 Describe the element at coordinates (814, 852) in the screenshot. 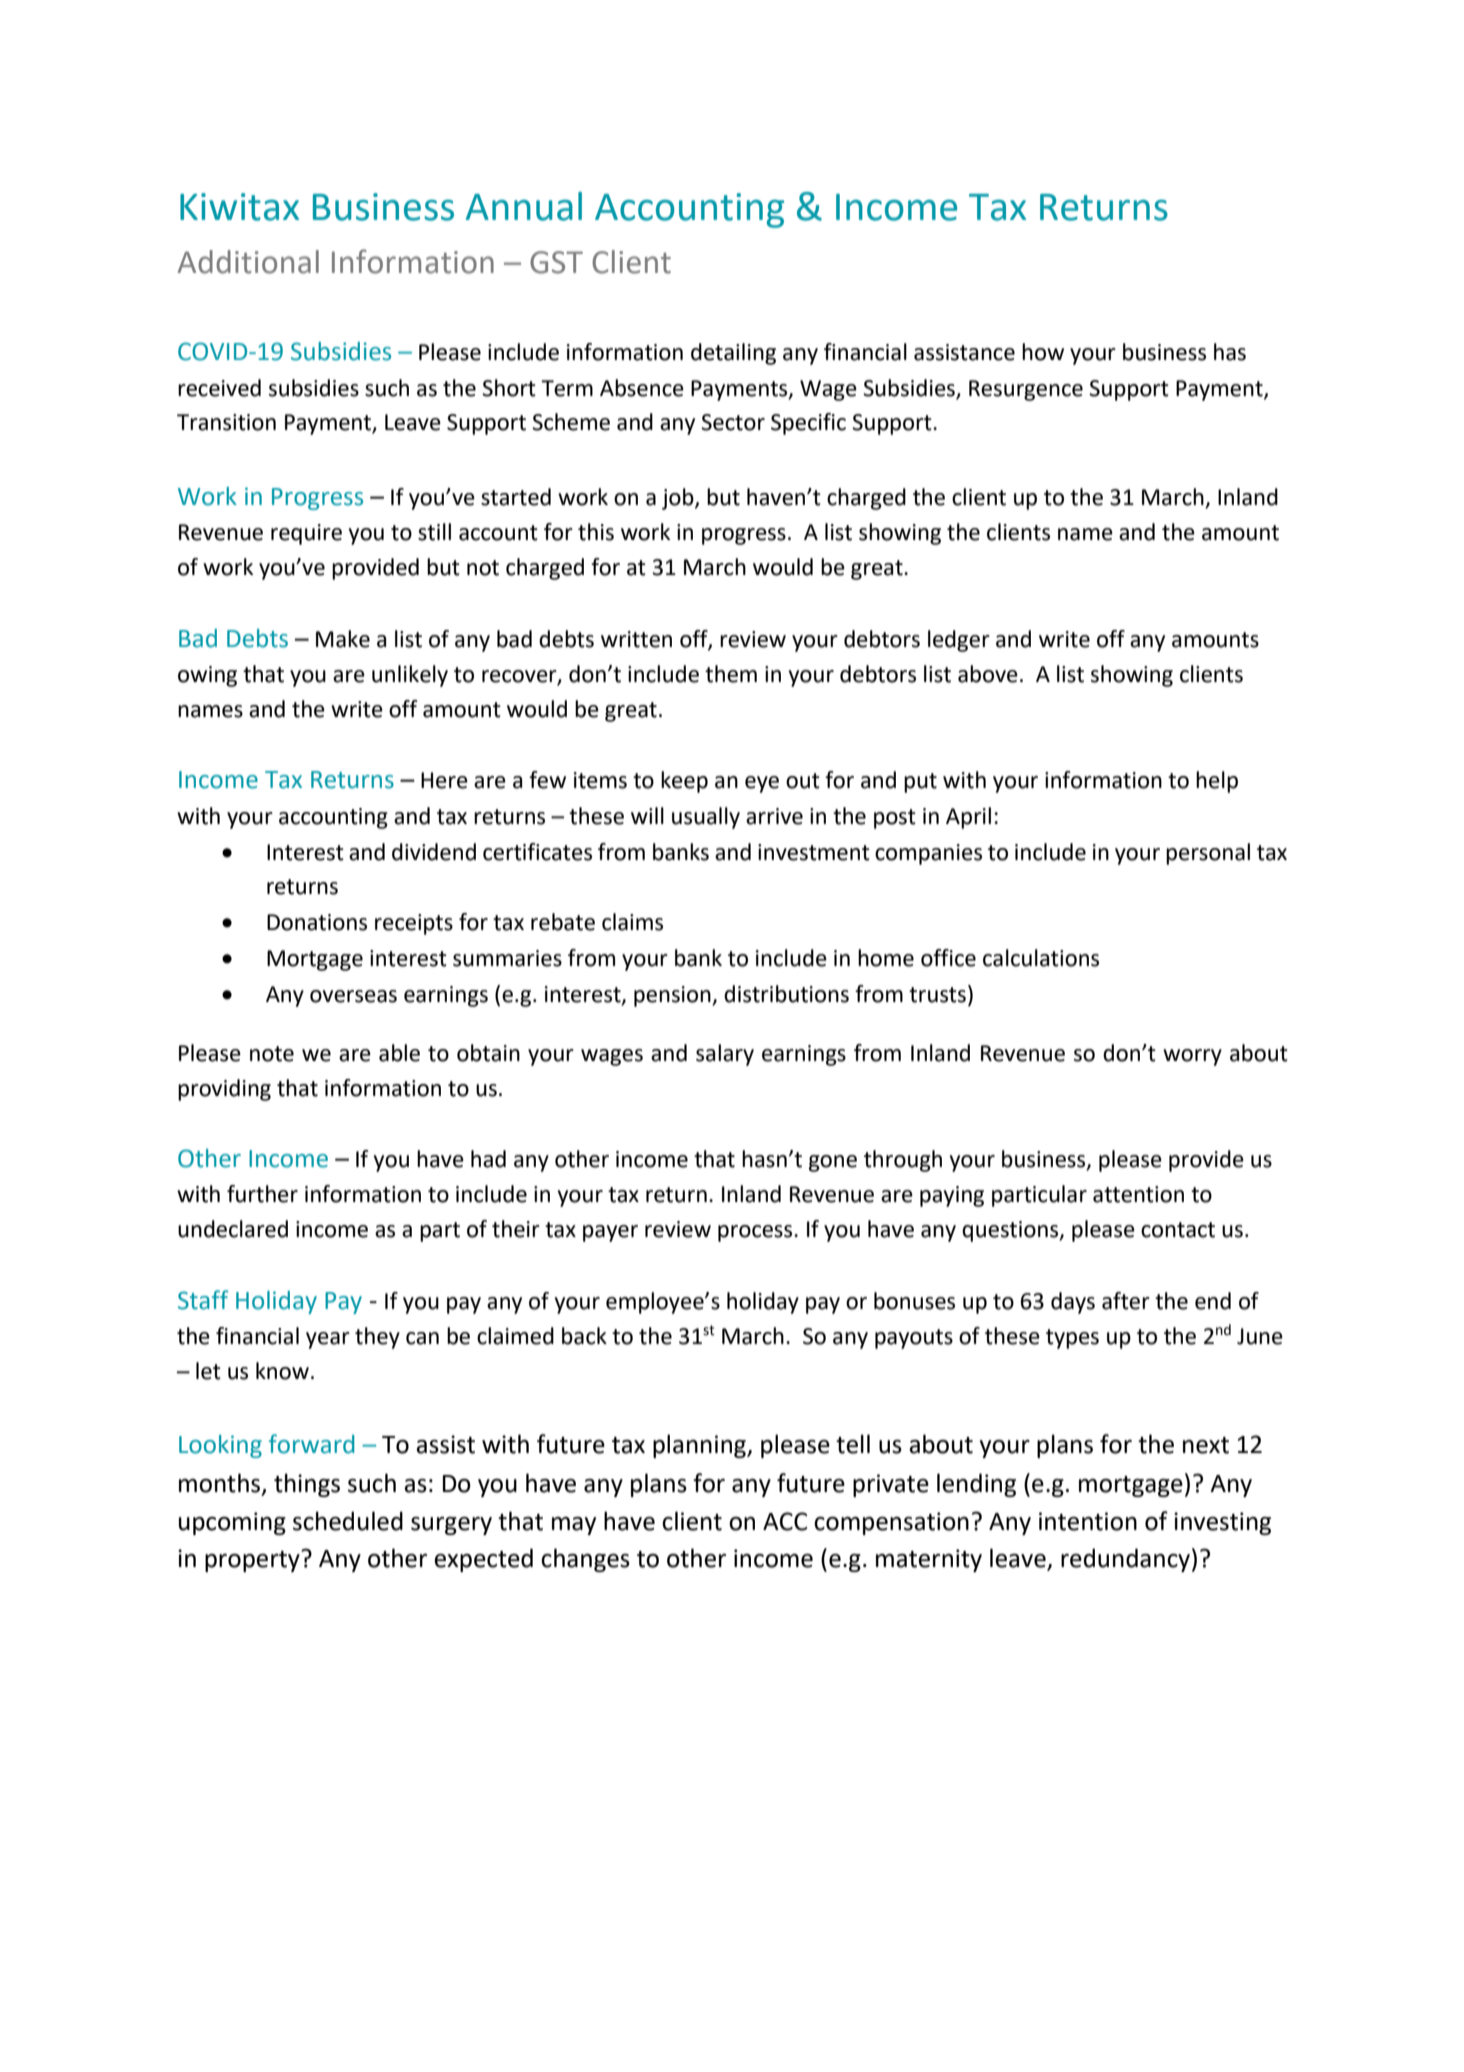

I see `investment` at that location.
